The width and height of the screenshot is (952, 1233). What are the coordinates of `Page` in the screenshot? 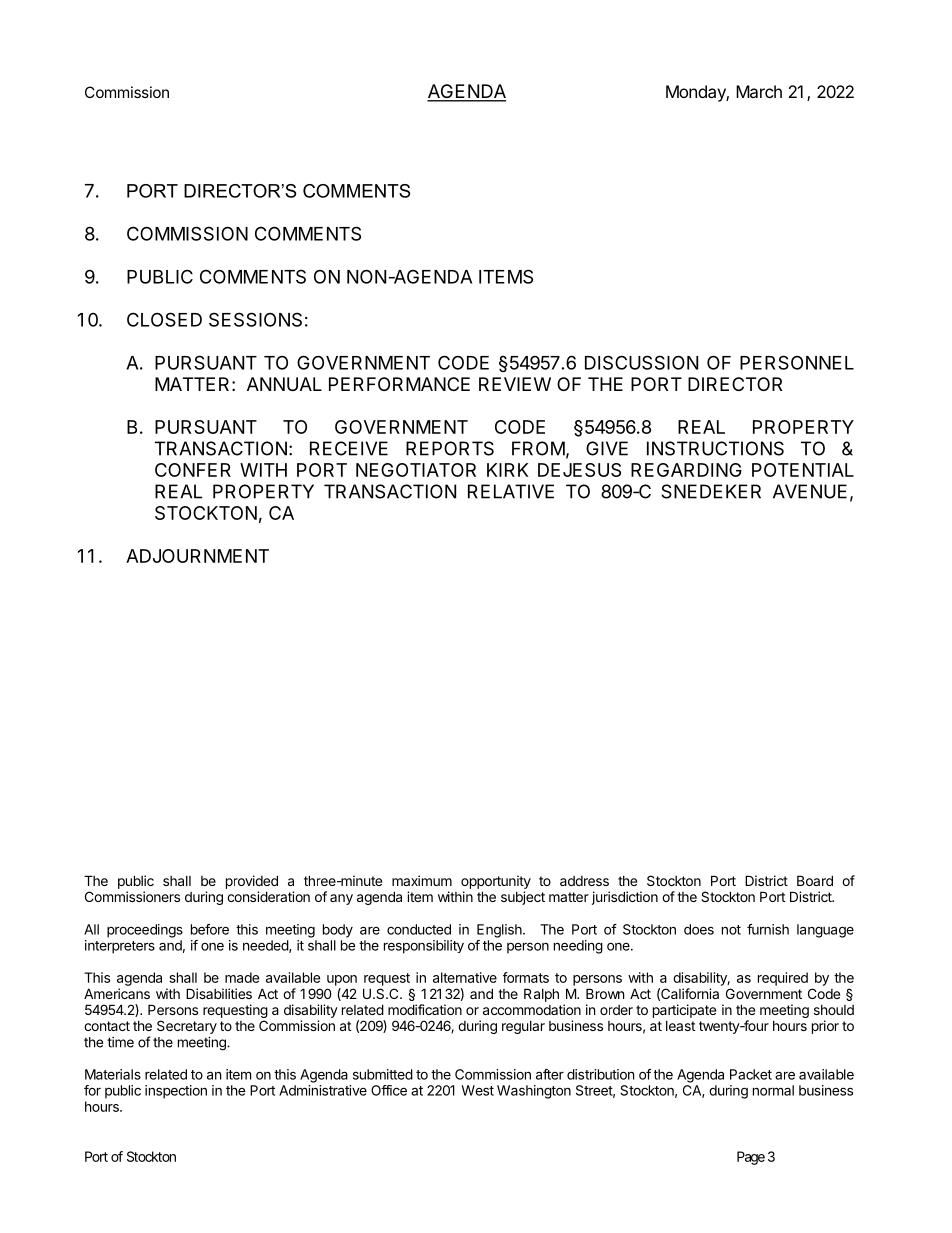 It's located at (751, 1158).
